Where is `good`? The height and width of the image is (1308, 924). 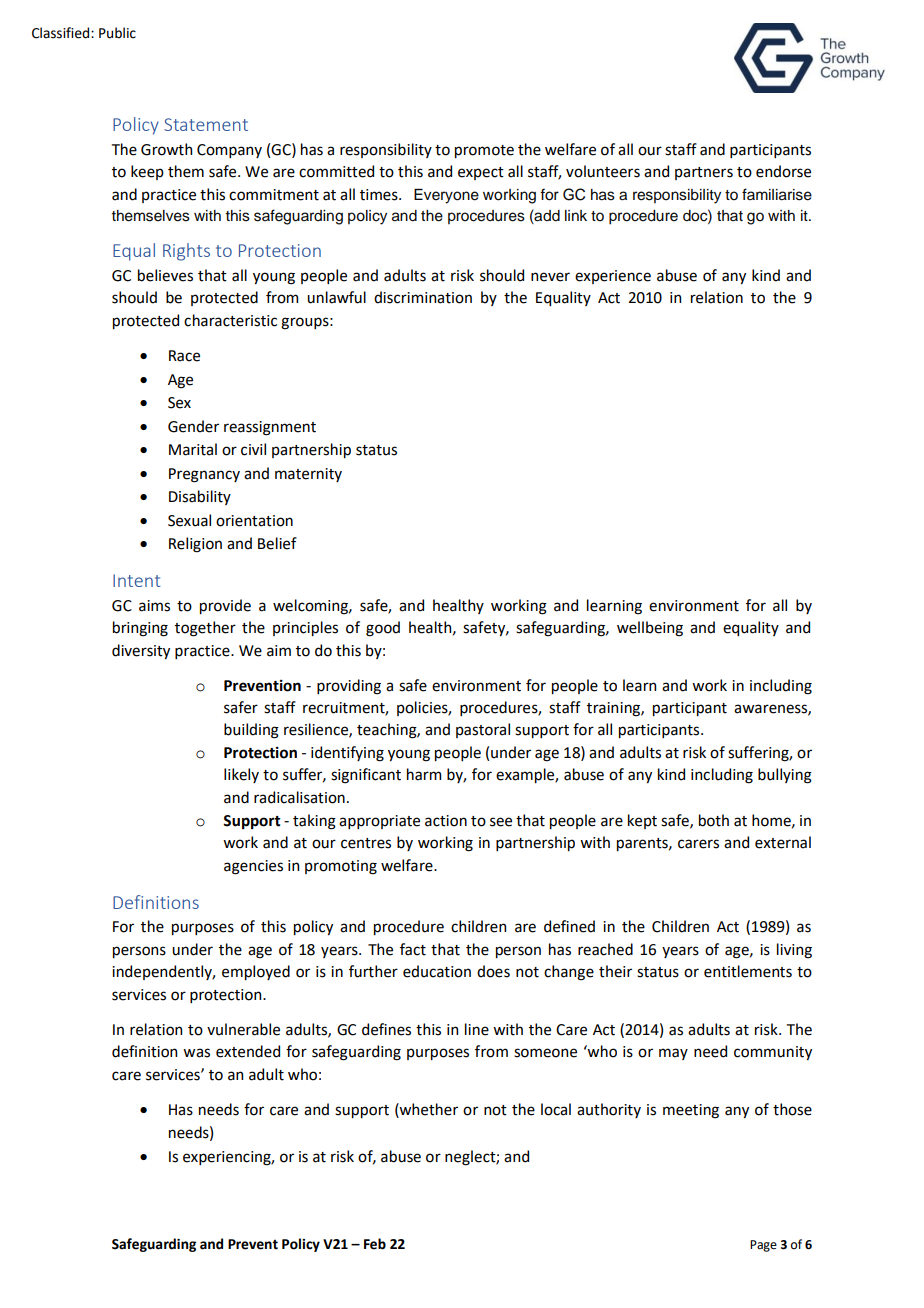 good is located at coordinates (383, 629).
